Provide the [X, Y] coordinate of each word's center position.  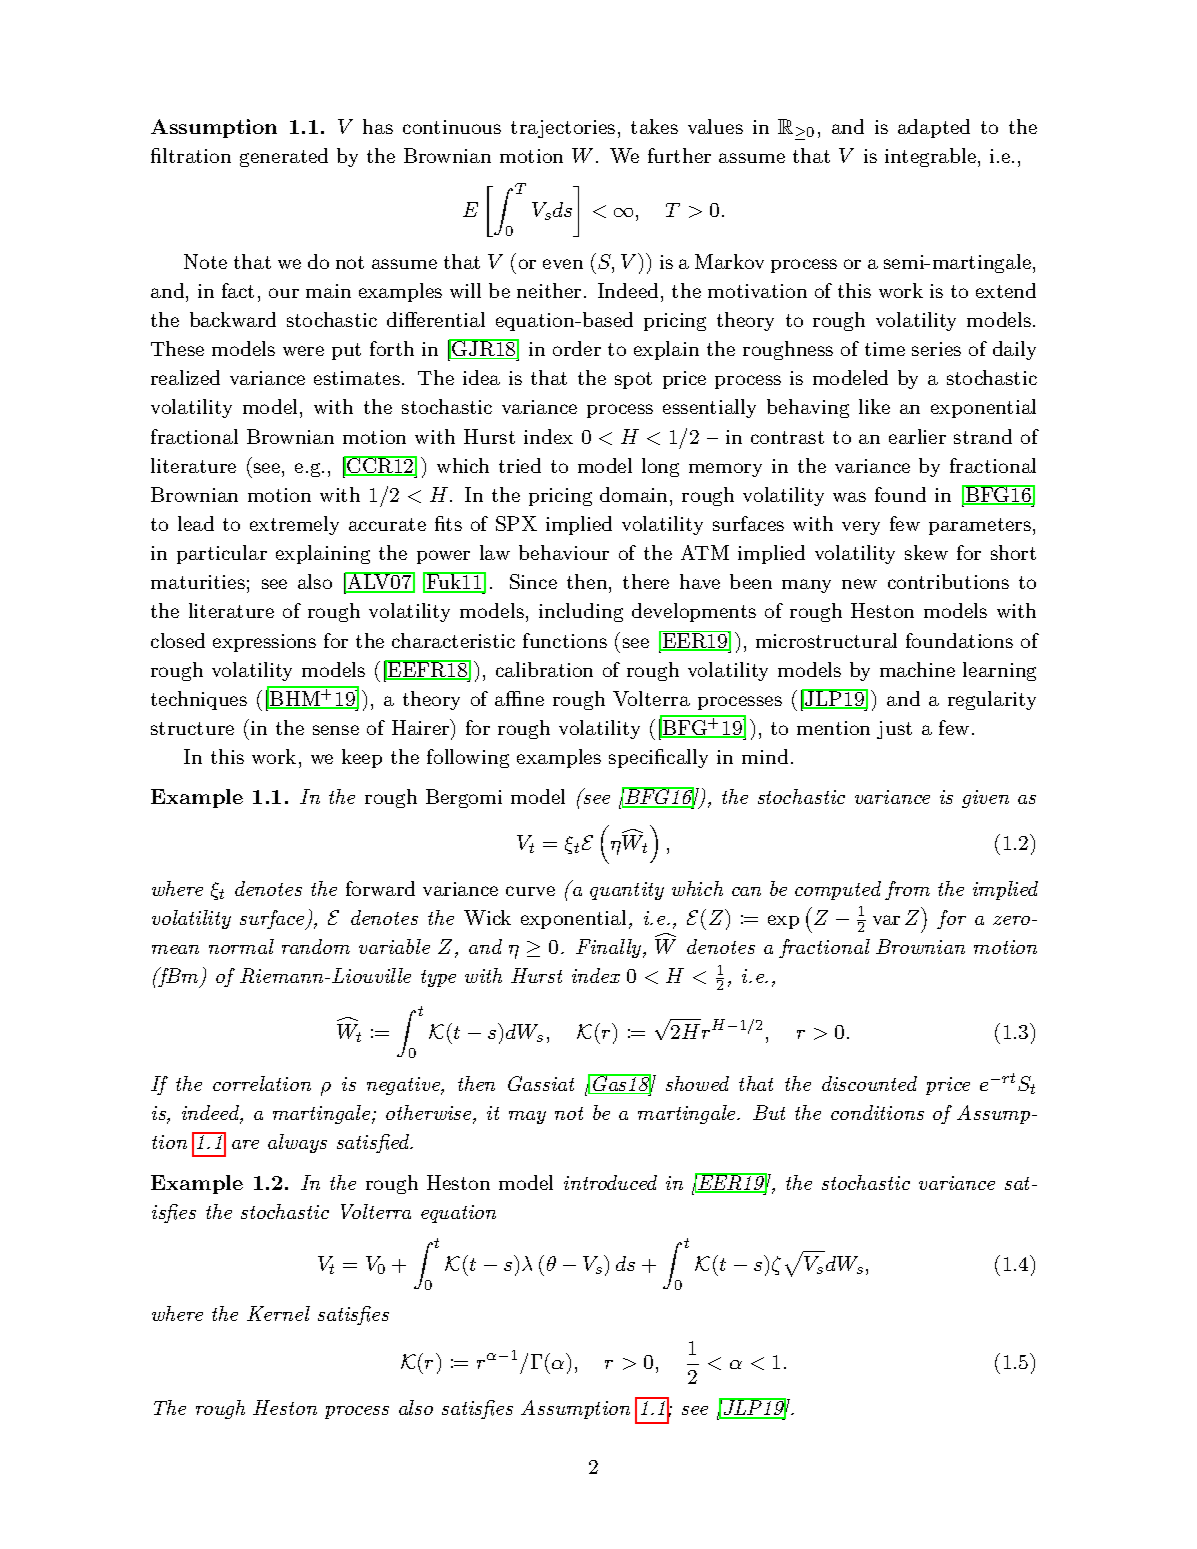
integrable [930, 157]
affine [519, 698]
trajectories [563, 129]
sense [336, 730]
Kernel [278, 1313]
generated [284, 157]
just [894, 730]
